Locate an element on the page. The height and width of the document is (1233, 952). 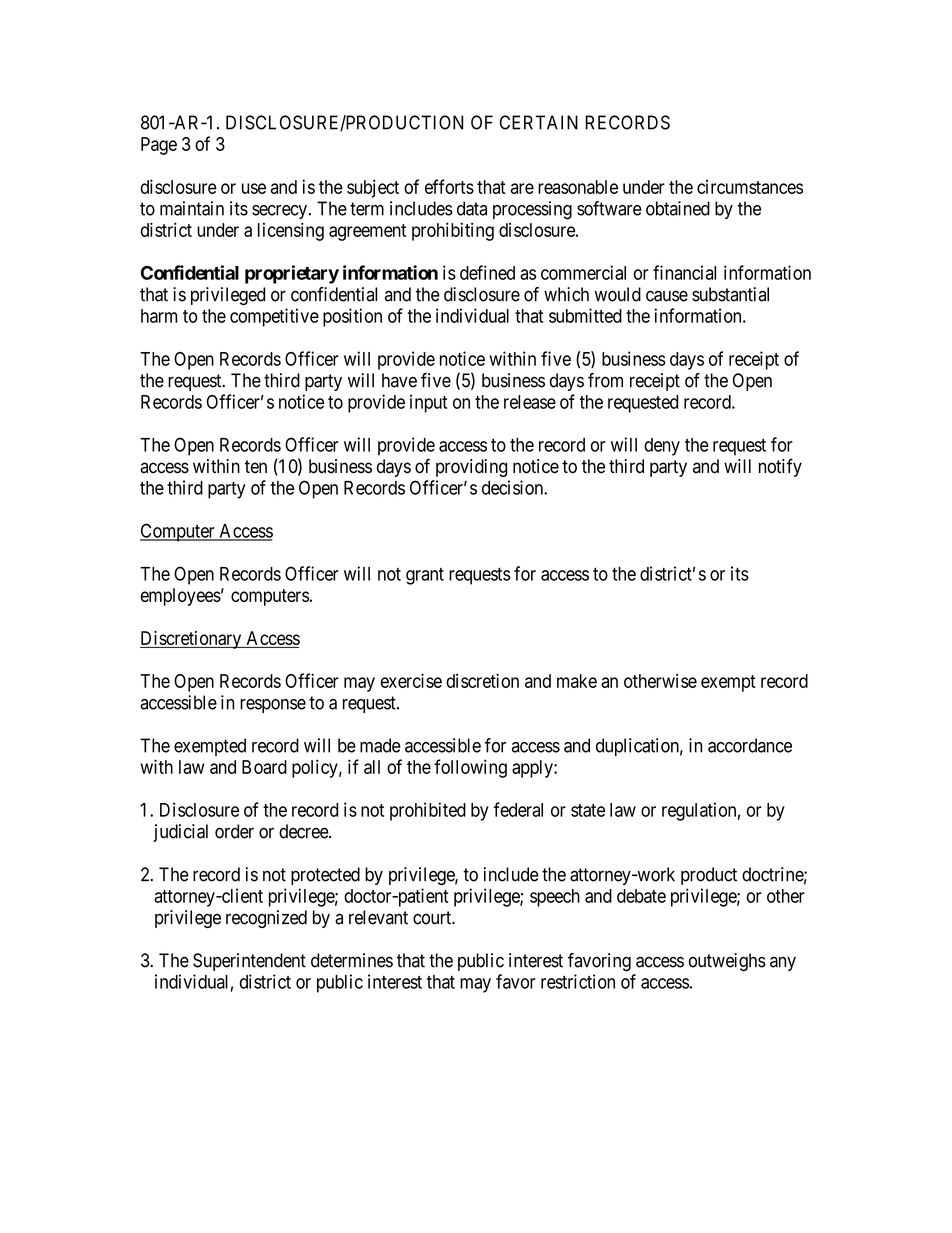
notify is located at coordinates (780, 467).
